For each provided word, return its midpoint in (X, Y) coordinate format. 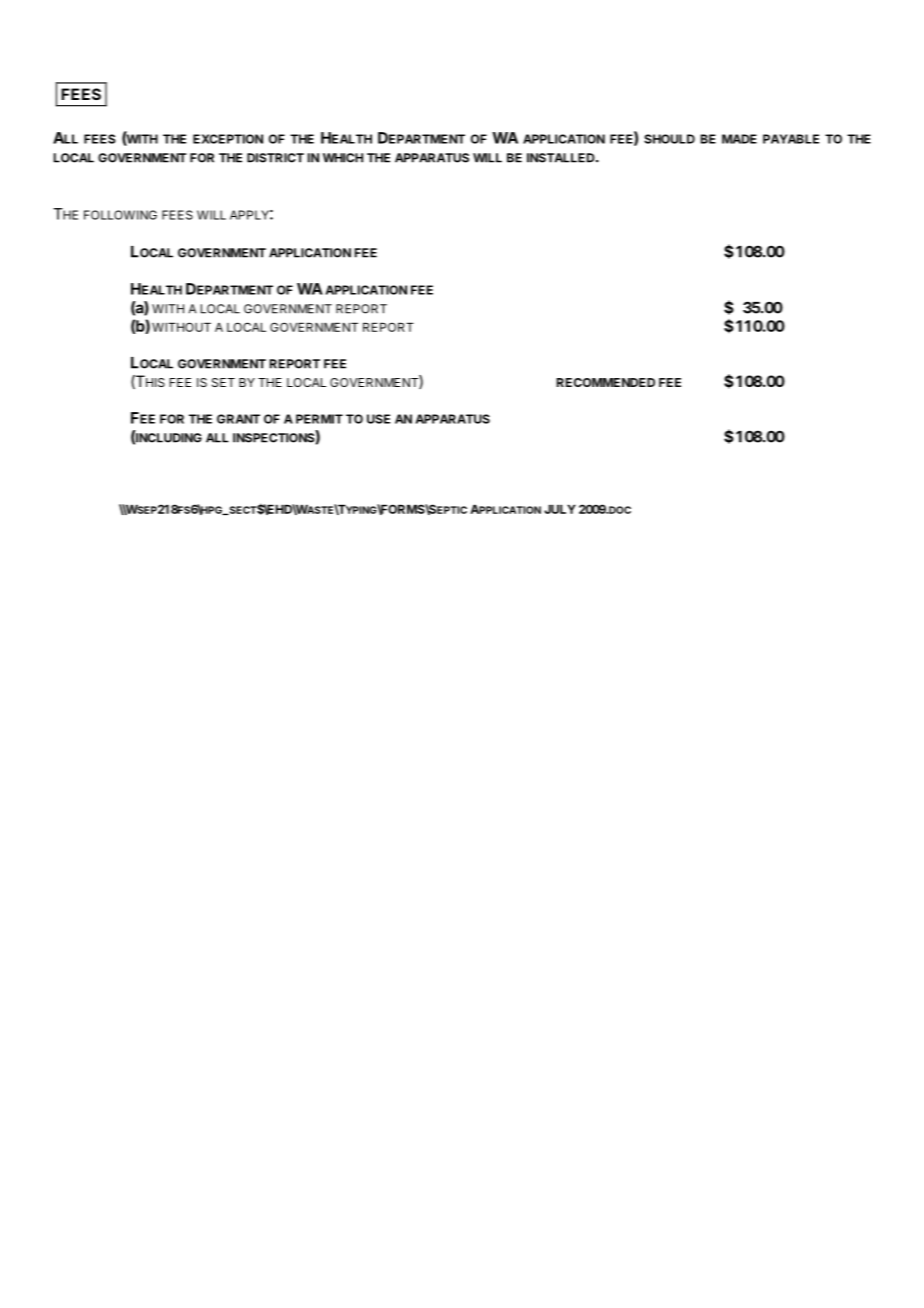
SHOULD (669, 139)
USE (378, 419)
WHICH (343, 158)
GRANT (238, 419)
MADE (739, 139)
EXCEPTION (228, 139)
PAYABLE (791, 139)
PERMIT (319, 419)
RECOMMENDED (606, 382)
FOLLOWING (120, 215)
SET (223, 382)
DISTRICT (275, 158)
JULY (560, 509)
